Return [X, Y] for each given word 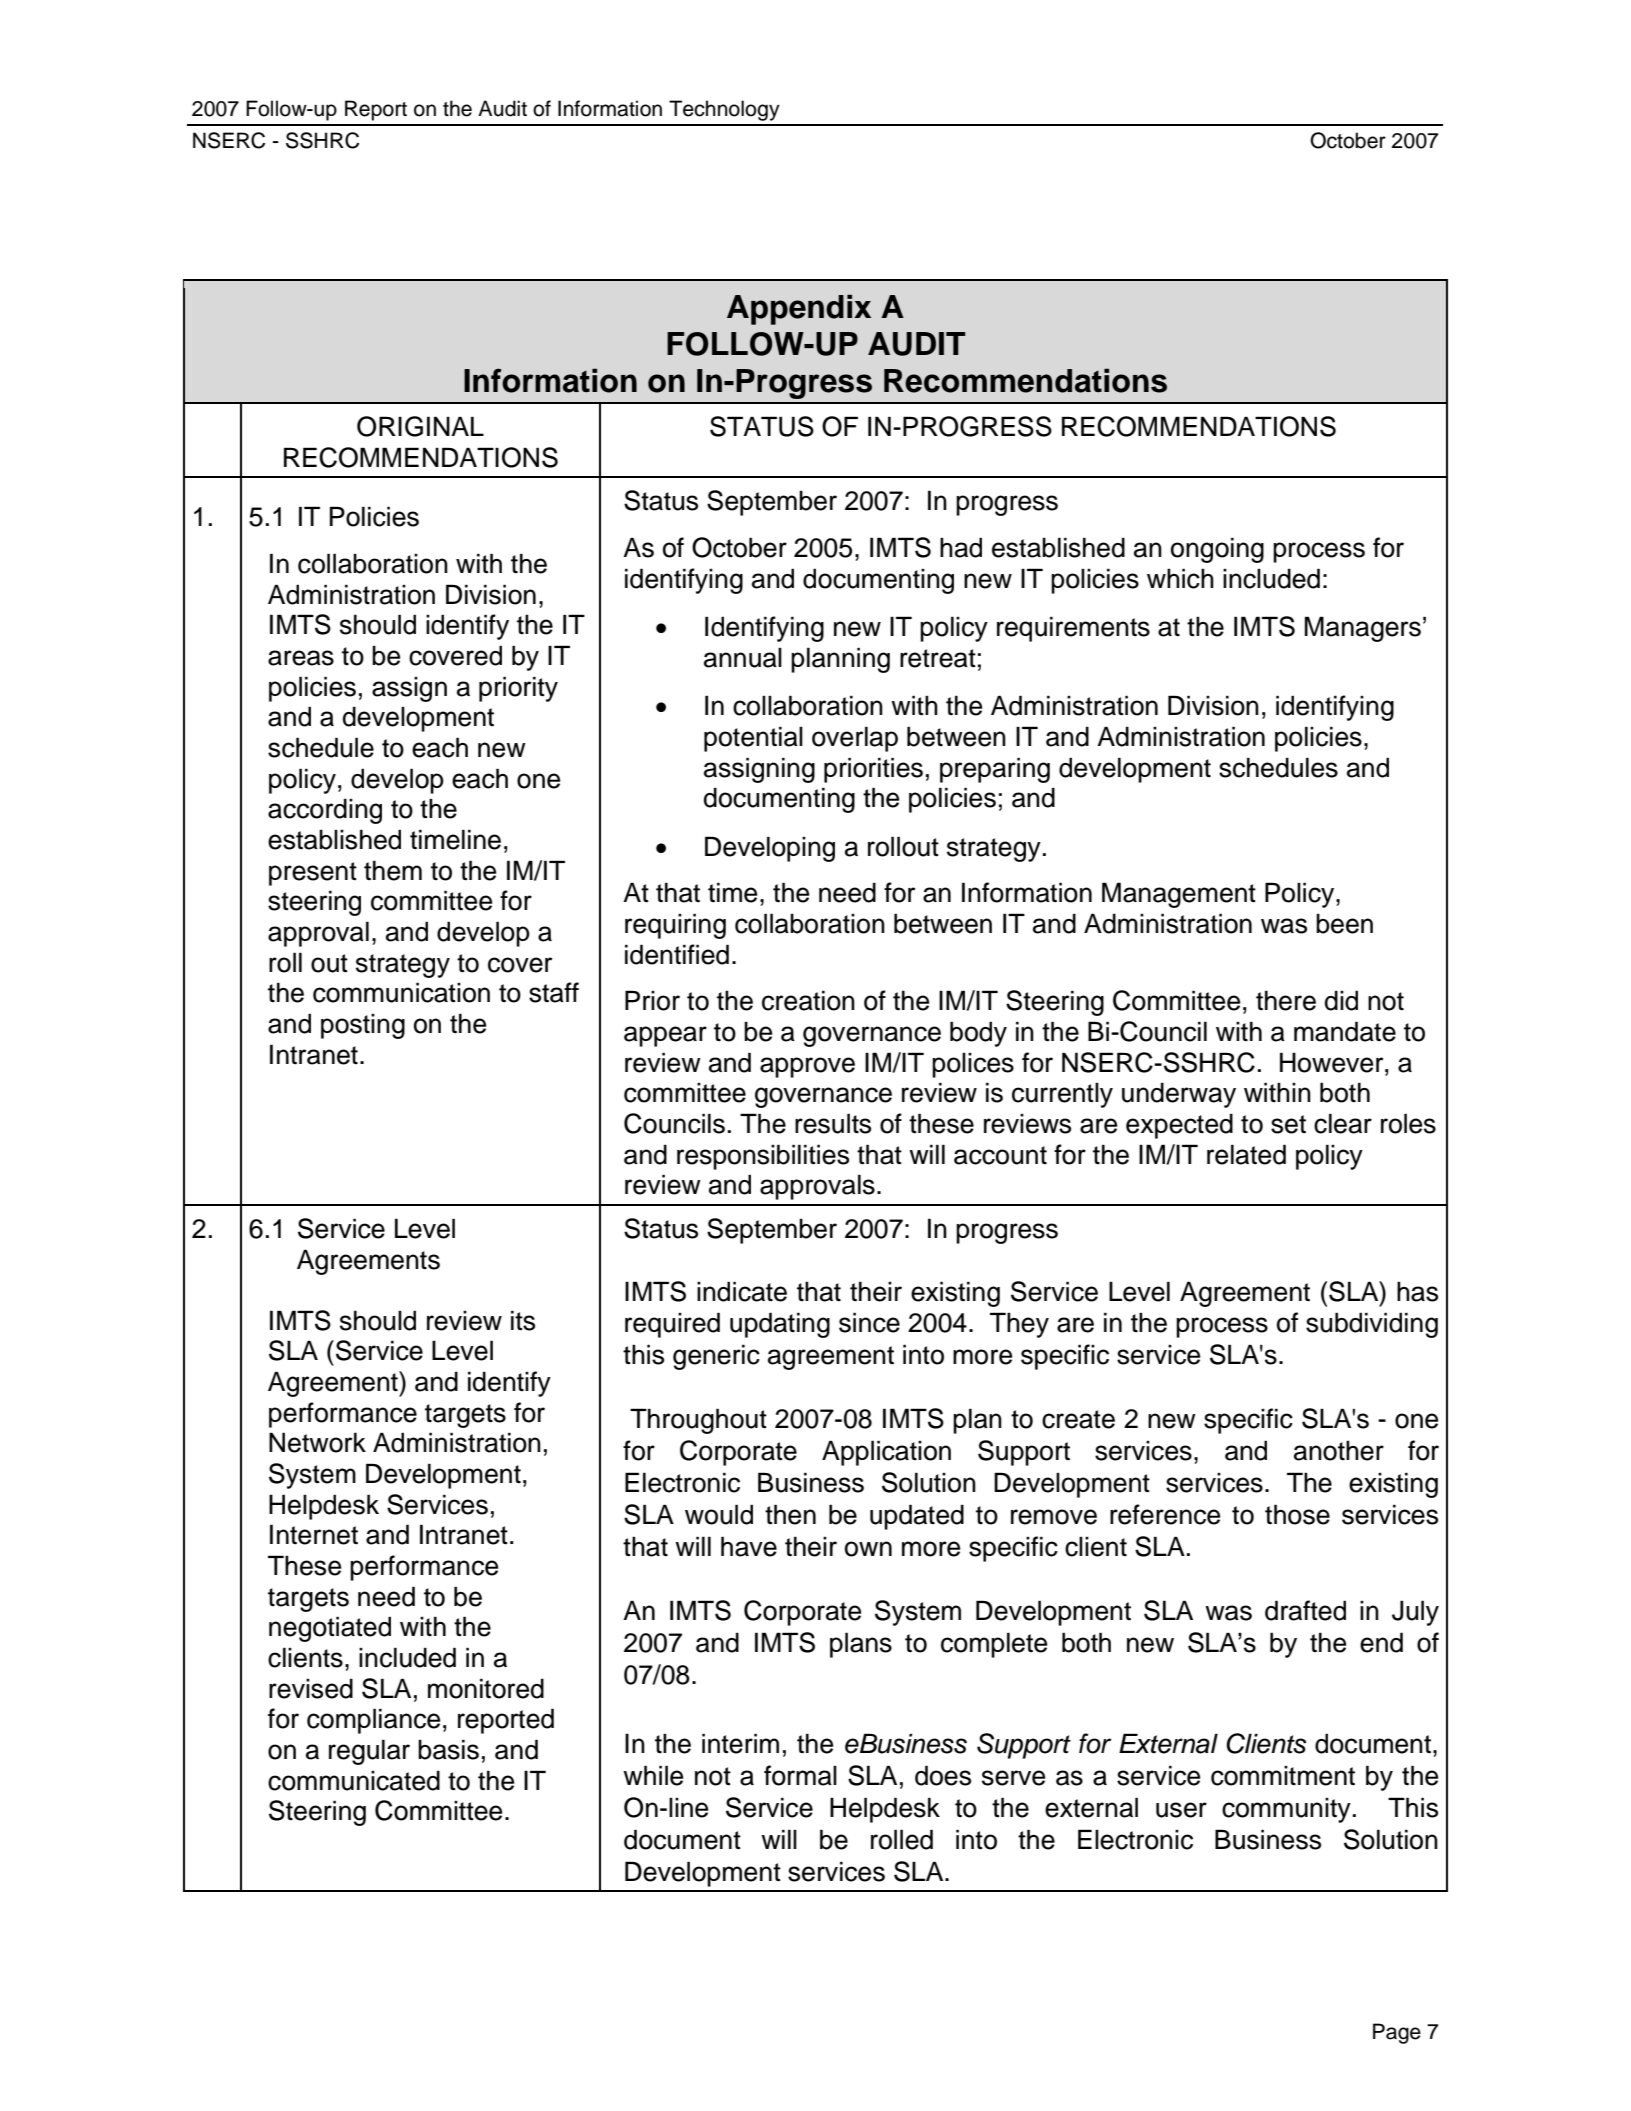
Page [1397, 2033]
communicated [354, 1780]
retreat [938, 658]
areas [301, 658]
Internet [314, 1534]
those [1297, 1514]
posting [363, 1026]
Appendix [799, 310]
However [1333, 1062]
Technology [724, 110]
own [868, 1549]
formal [800, 1775]
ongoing [1217, 550]
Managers [1363, 629]
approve [807, 1067]
